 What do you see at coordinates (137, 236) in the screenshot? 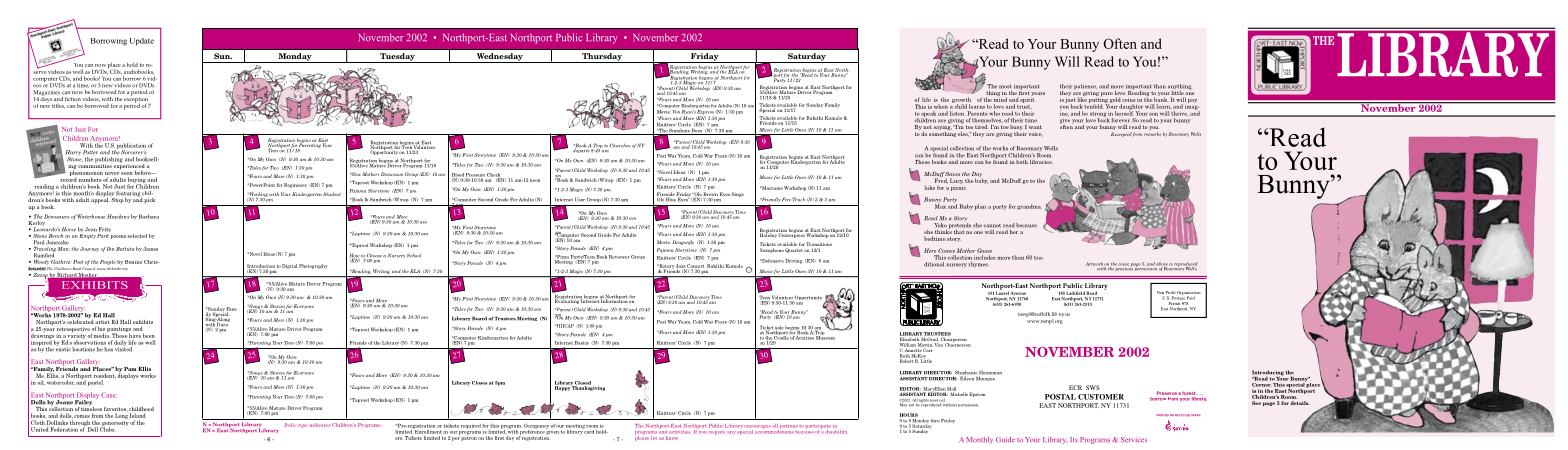
I see `selected` at bounding box center [137, 236].
